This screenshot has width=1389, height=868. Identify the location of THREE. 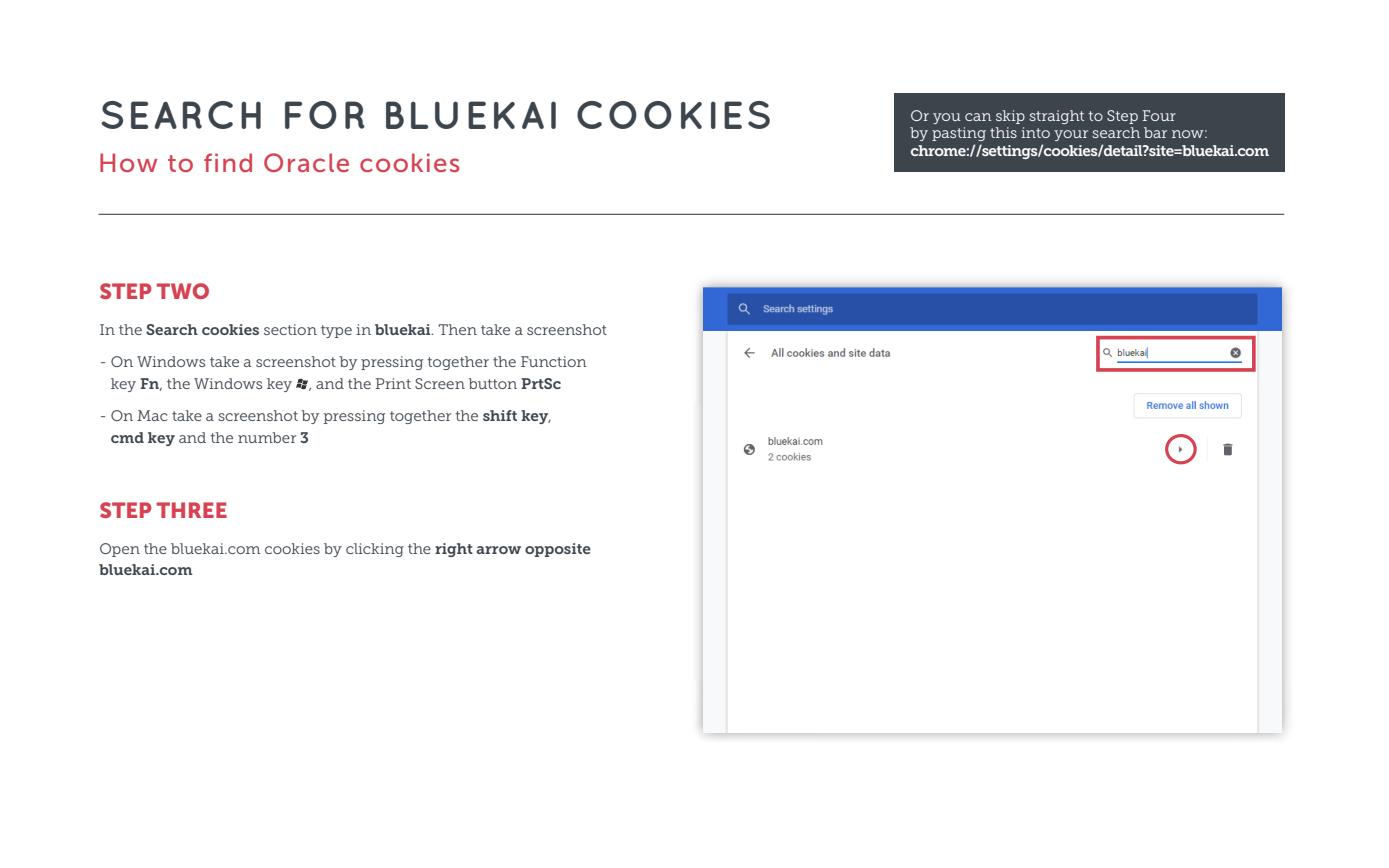
(192, 510).
